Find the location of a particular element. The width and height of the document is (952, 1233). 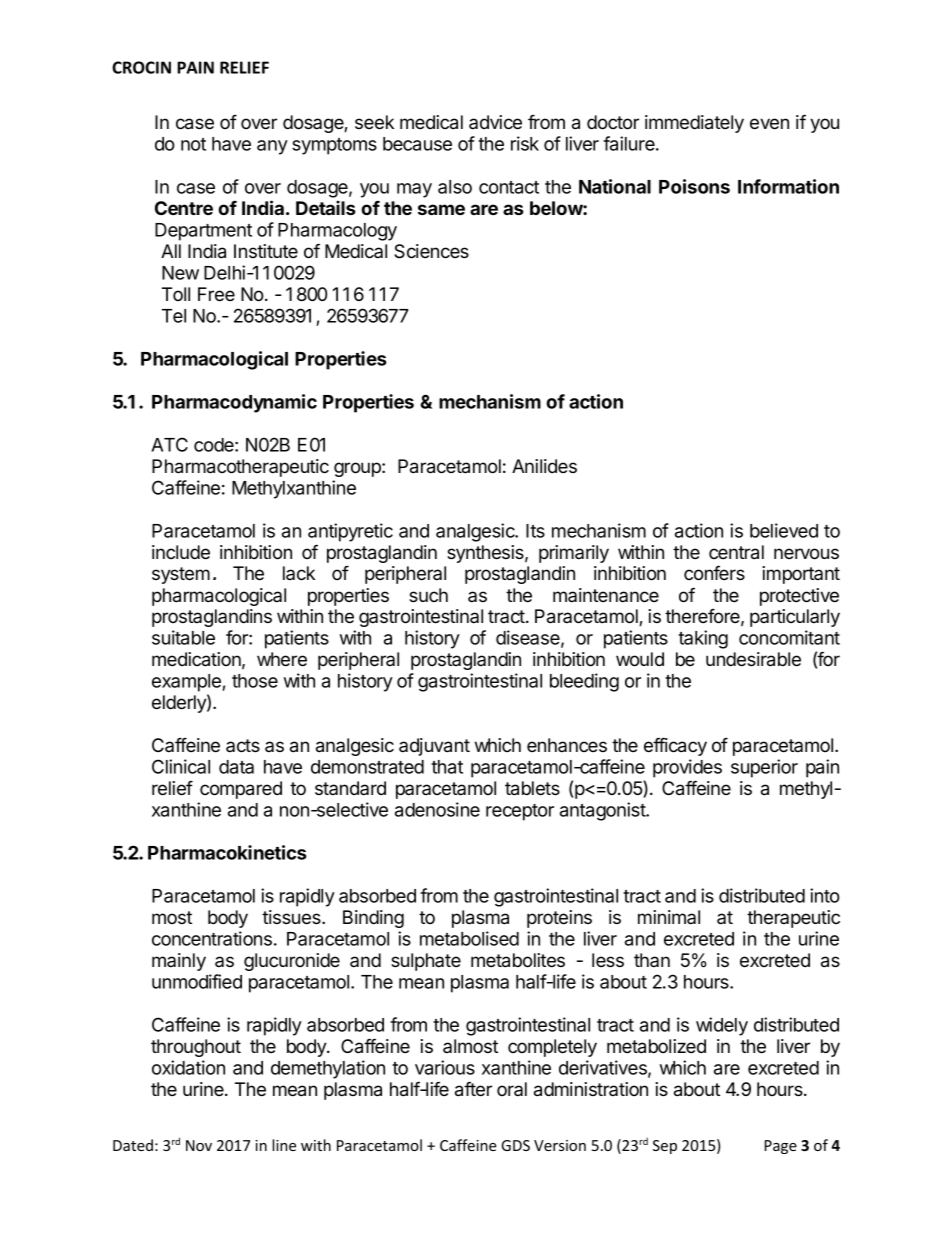

advice is located at coordinates (495, 122).
